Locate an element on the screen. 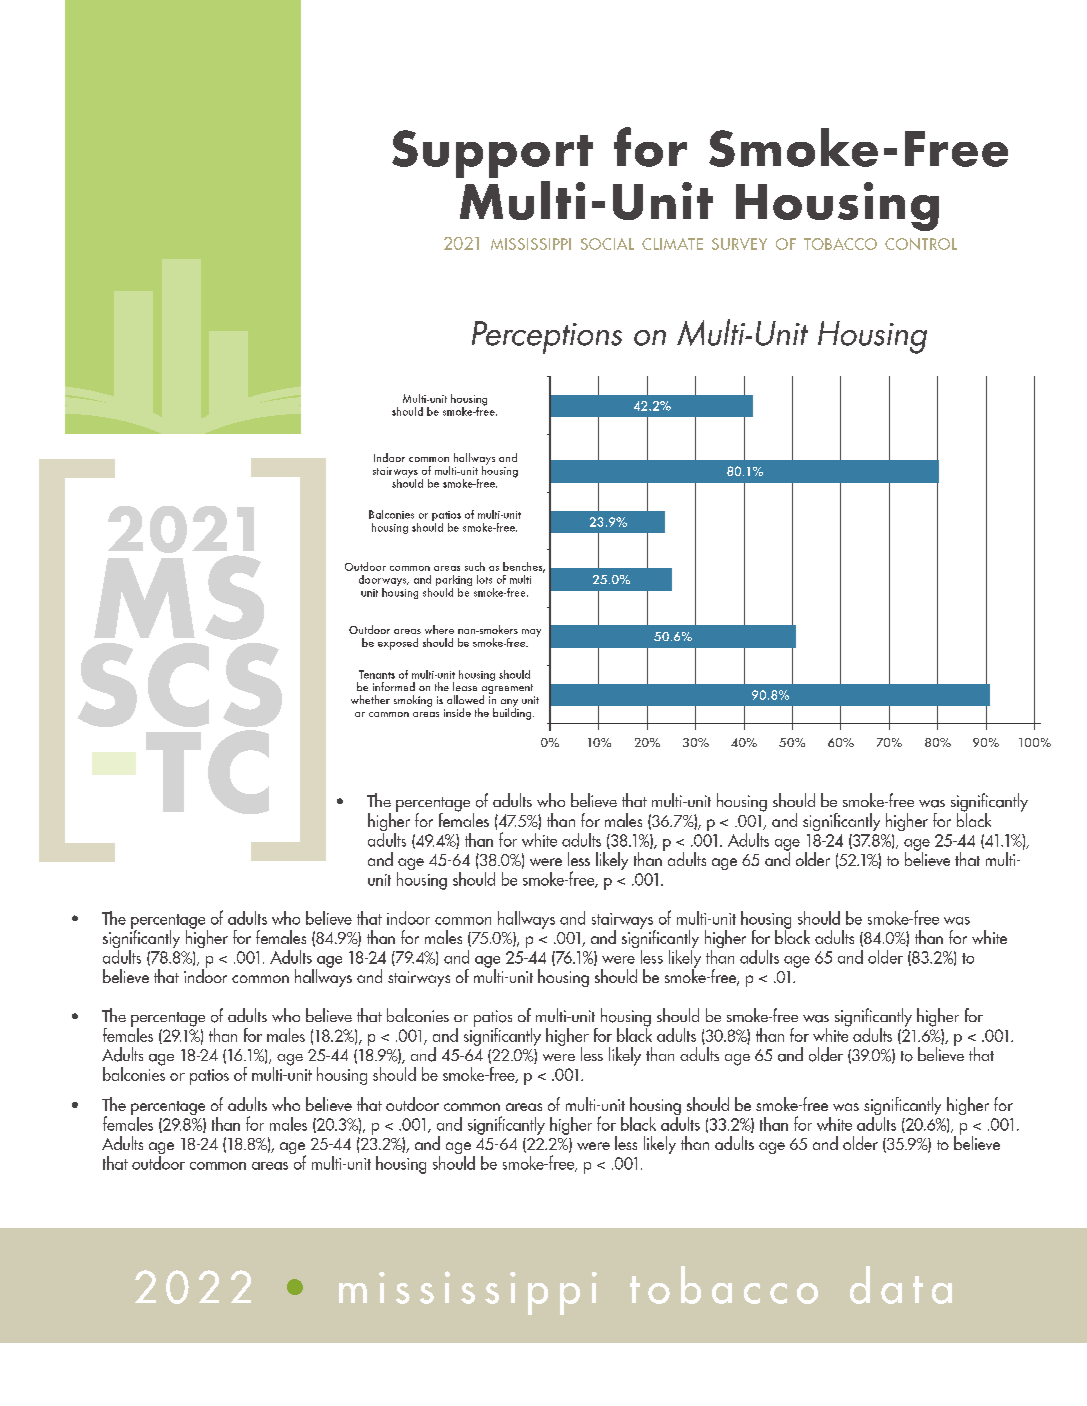 This screenshot has width=1087, height=1406. may is located at coordinates (531, 633).
